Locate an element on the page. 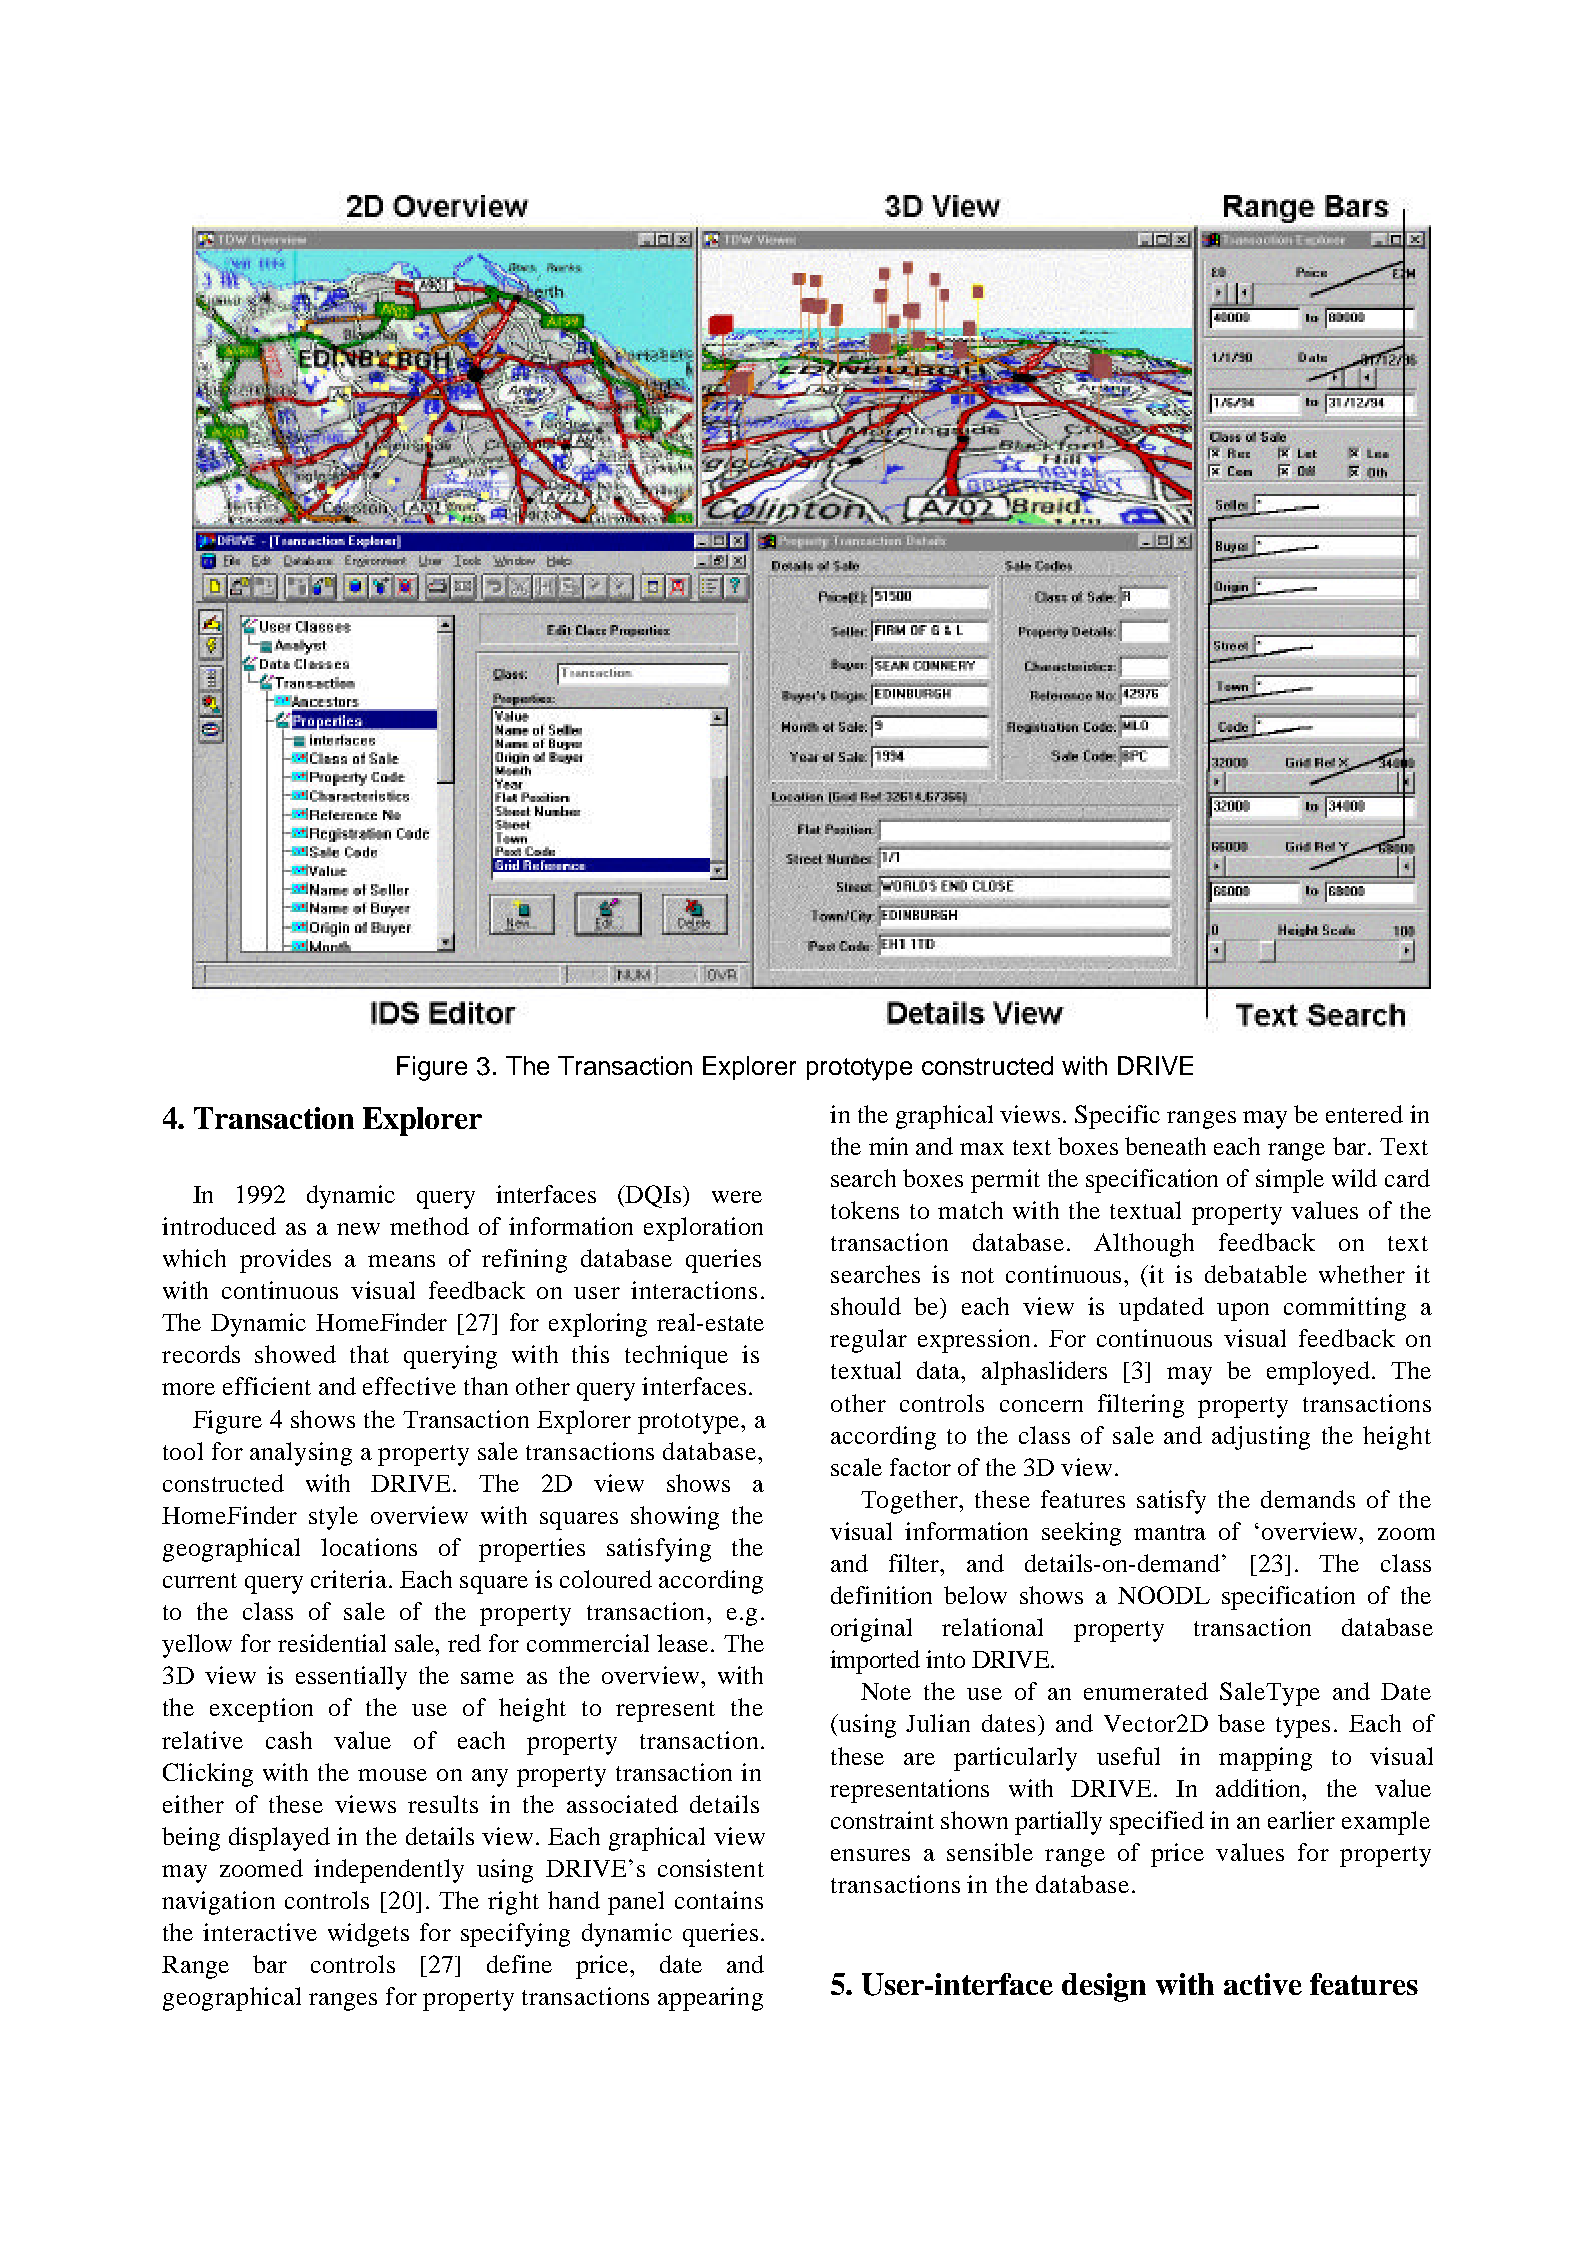 The height and width of the image is (2252, 1594). define is located at coordinates (519, 1964).
